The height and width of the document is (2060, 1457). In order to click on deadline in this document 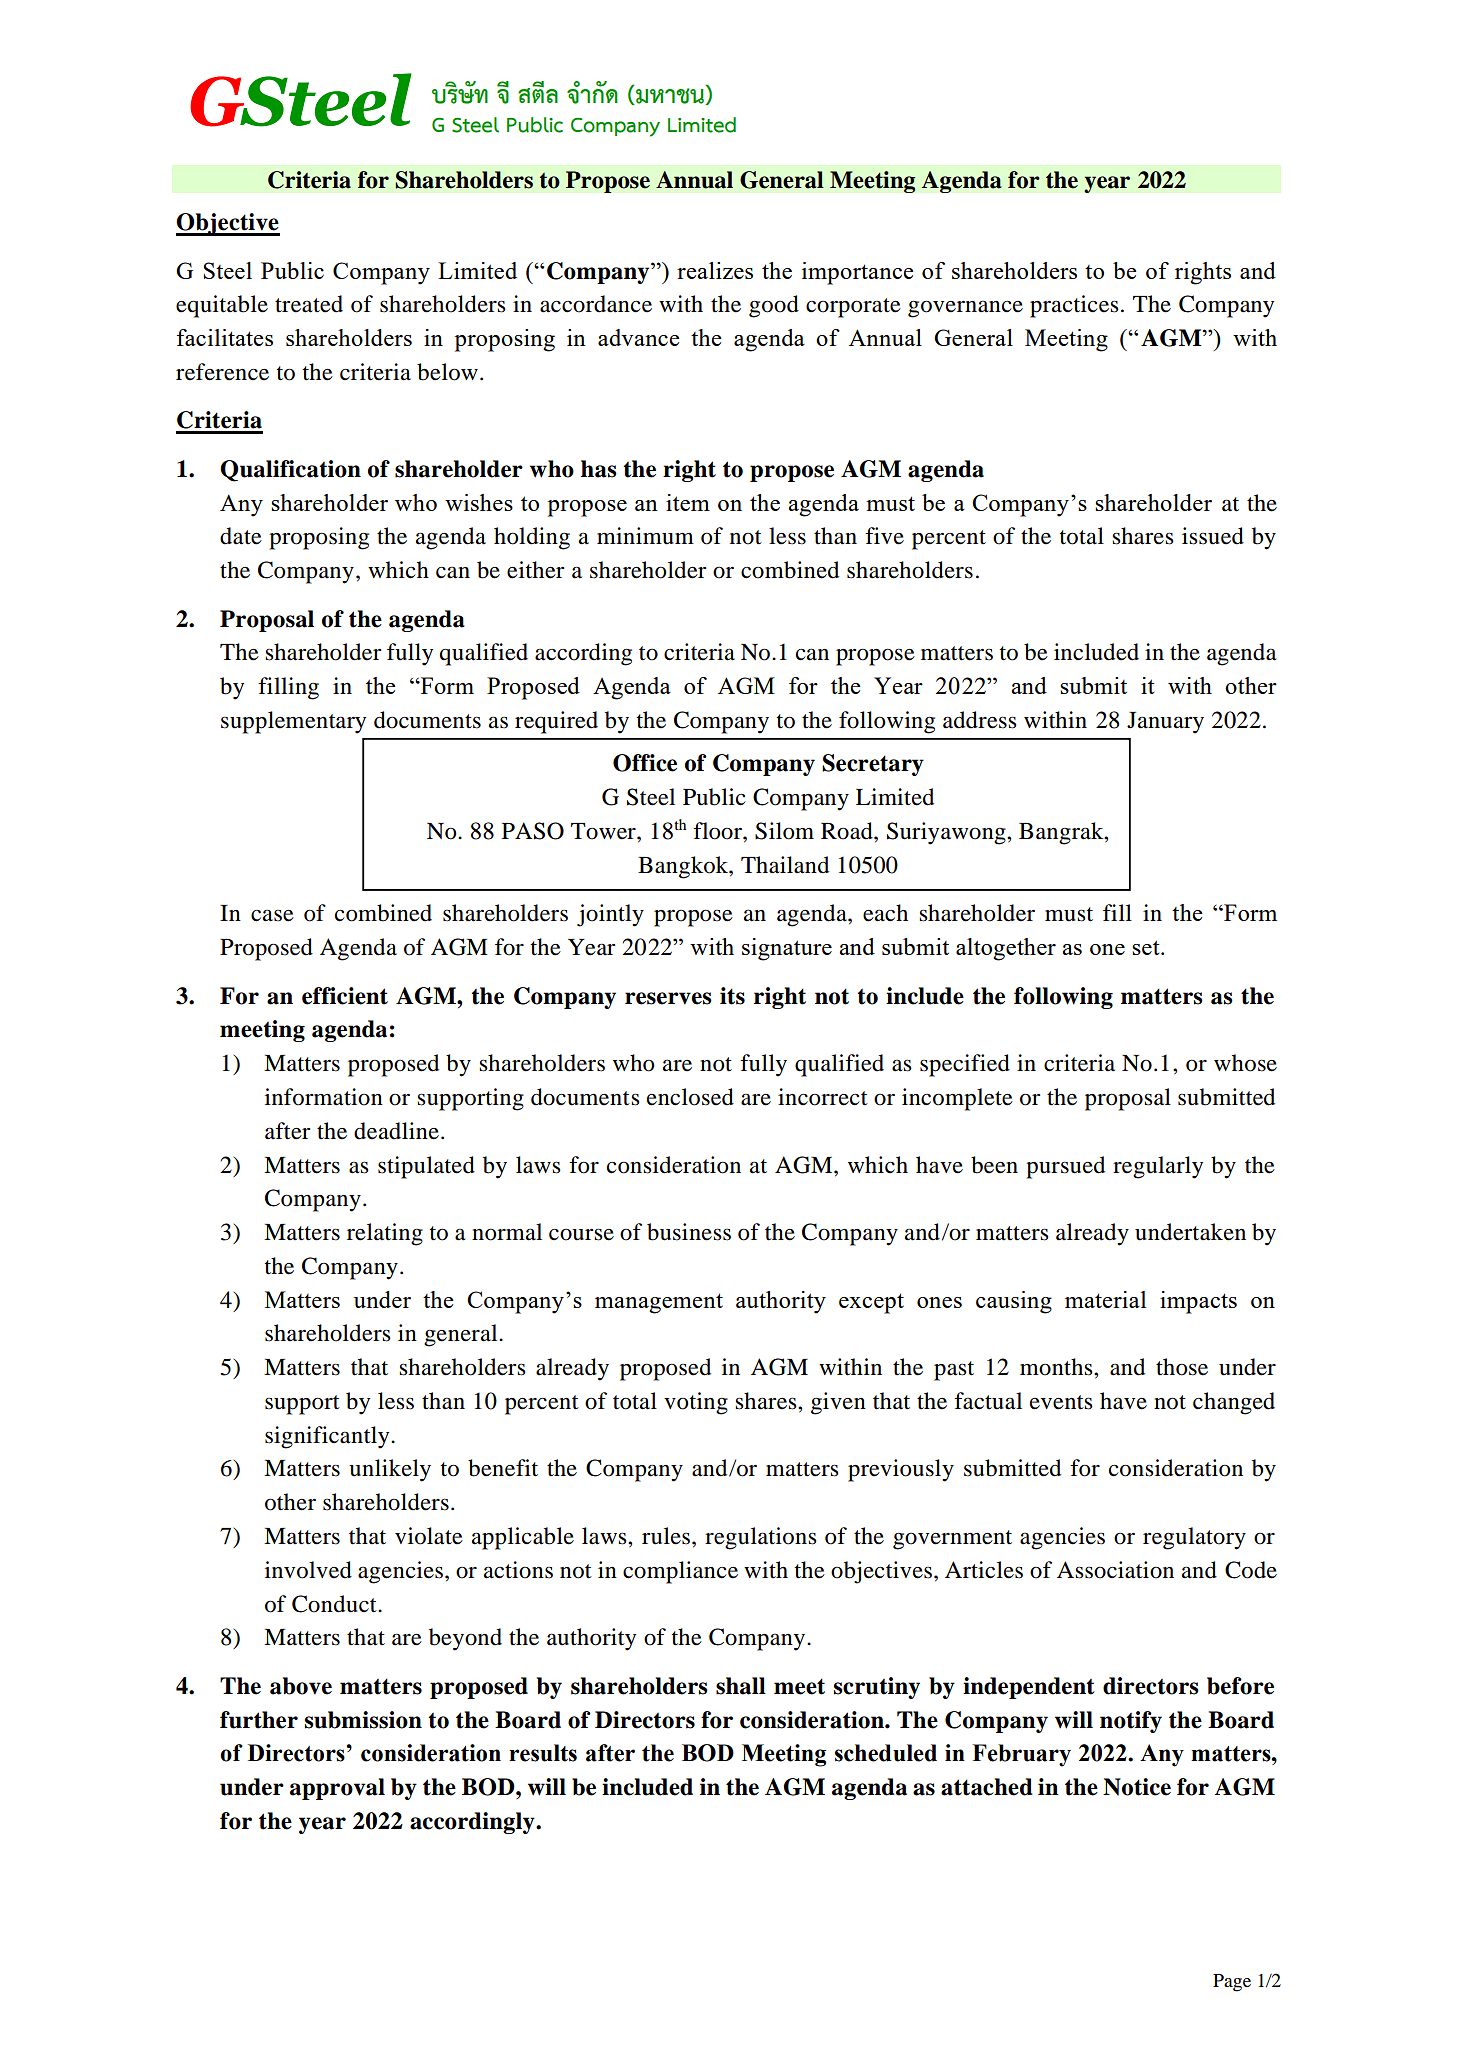, I will do `click(396, 1131)`.
